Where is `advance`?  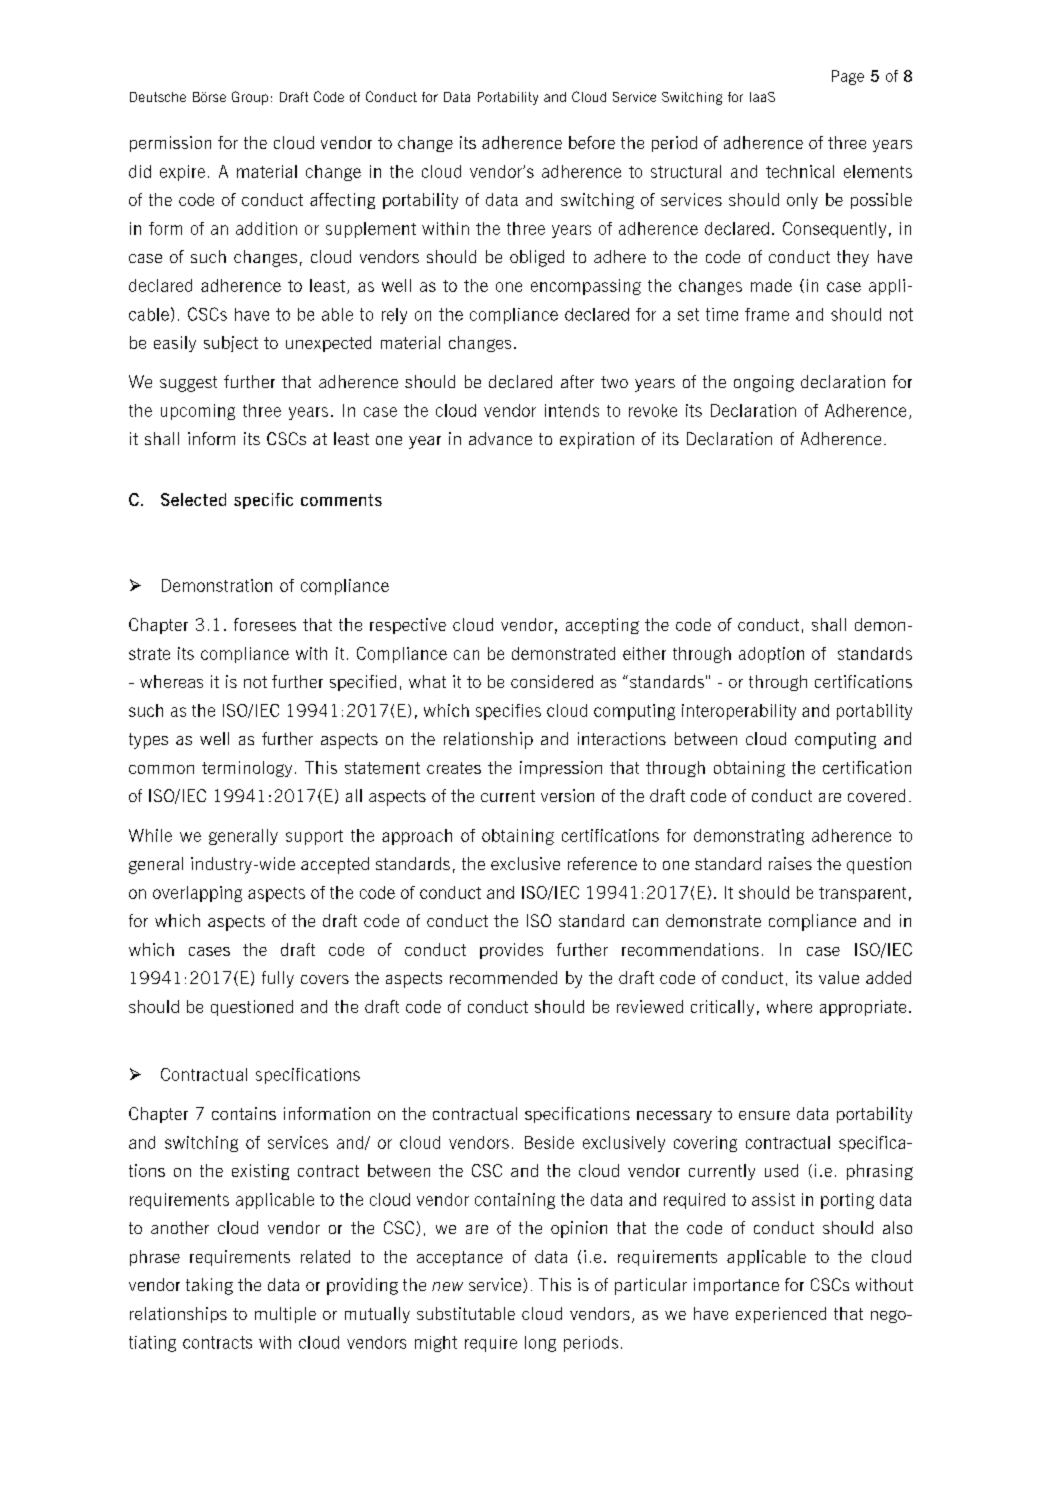 advance is located at coordinates (500, 438).
